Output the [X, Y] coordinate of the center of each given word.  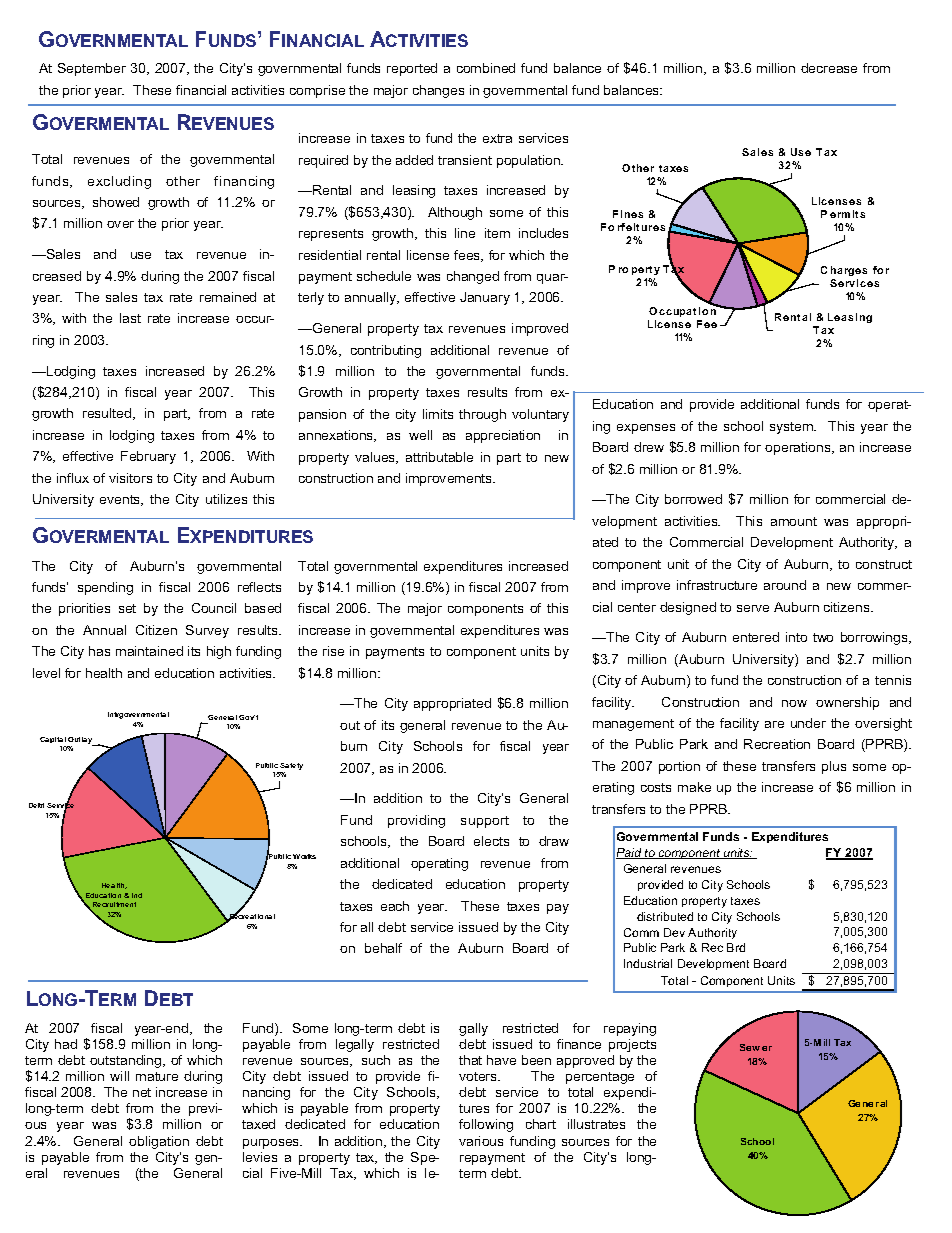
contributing [386, 351]
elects [491, 841]
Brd [736, 947]
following [486, 1125]
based [263, 608]
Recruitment [114, 904]
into [796, 637]
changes [438, 91]
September [92, 69]
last [130, 318]
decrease [829, 68]
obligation [159, 1142]
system [792, 428]
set [127, 608]
